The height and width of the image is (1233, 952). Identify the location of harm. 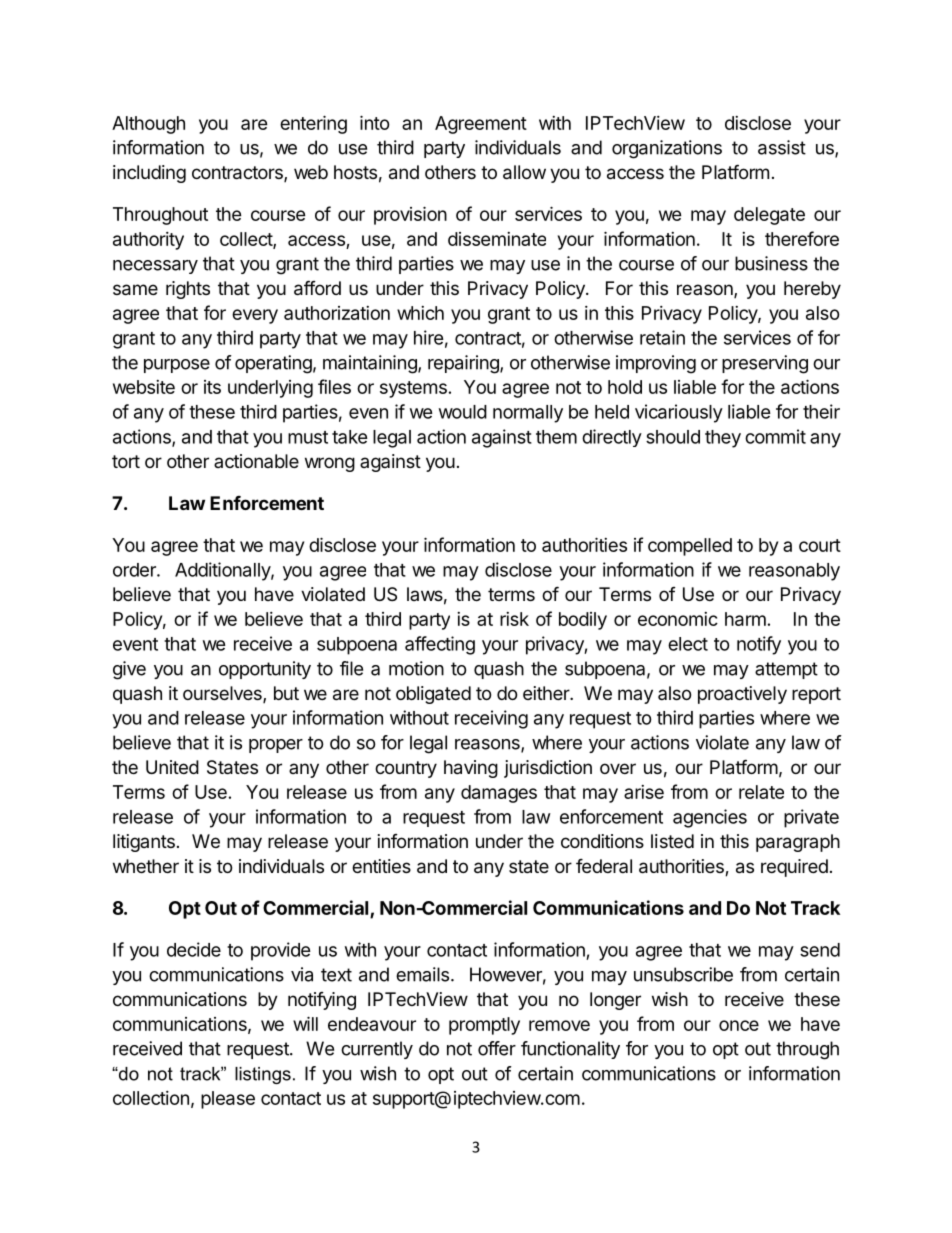
(745, 619).
